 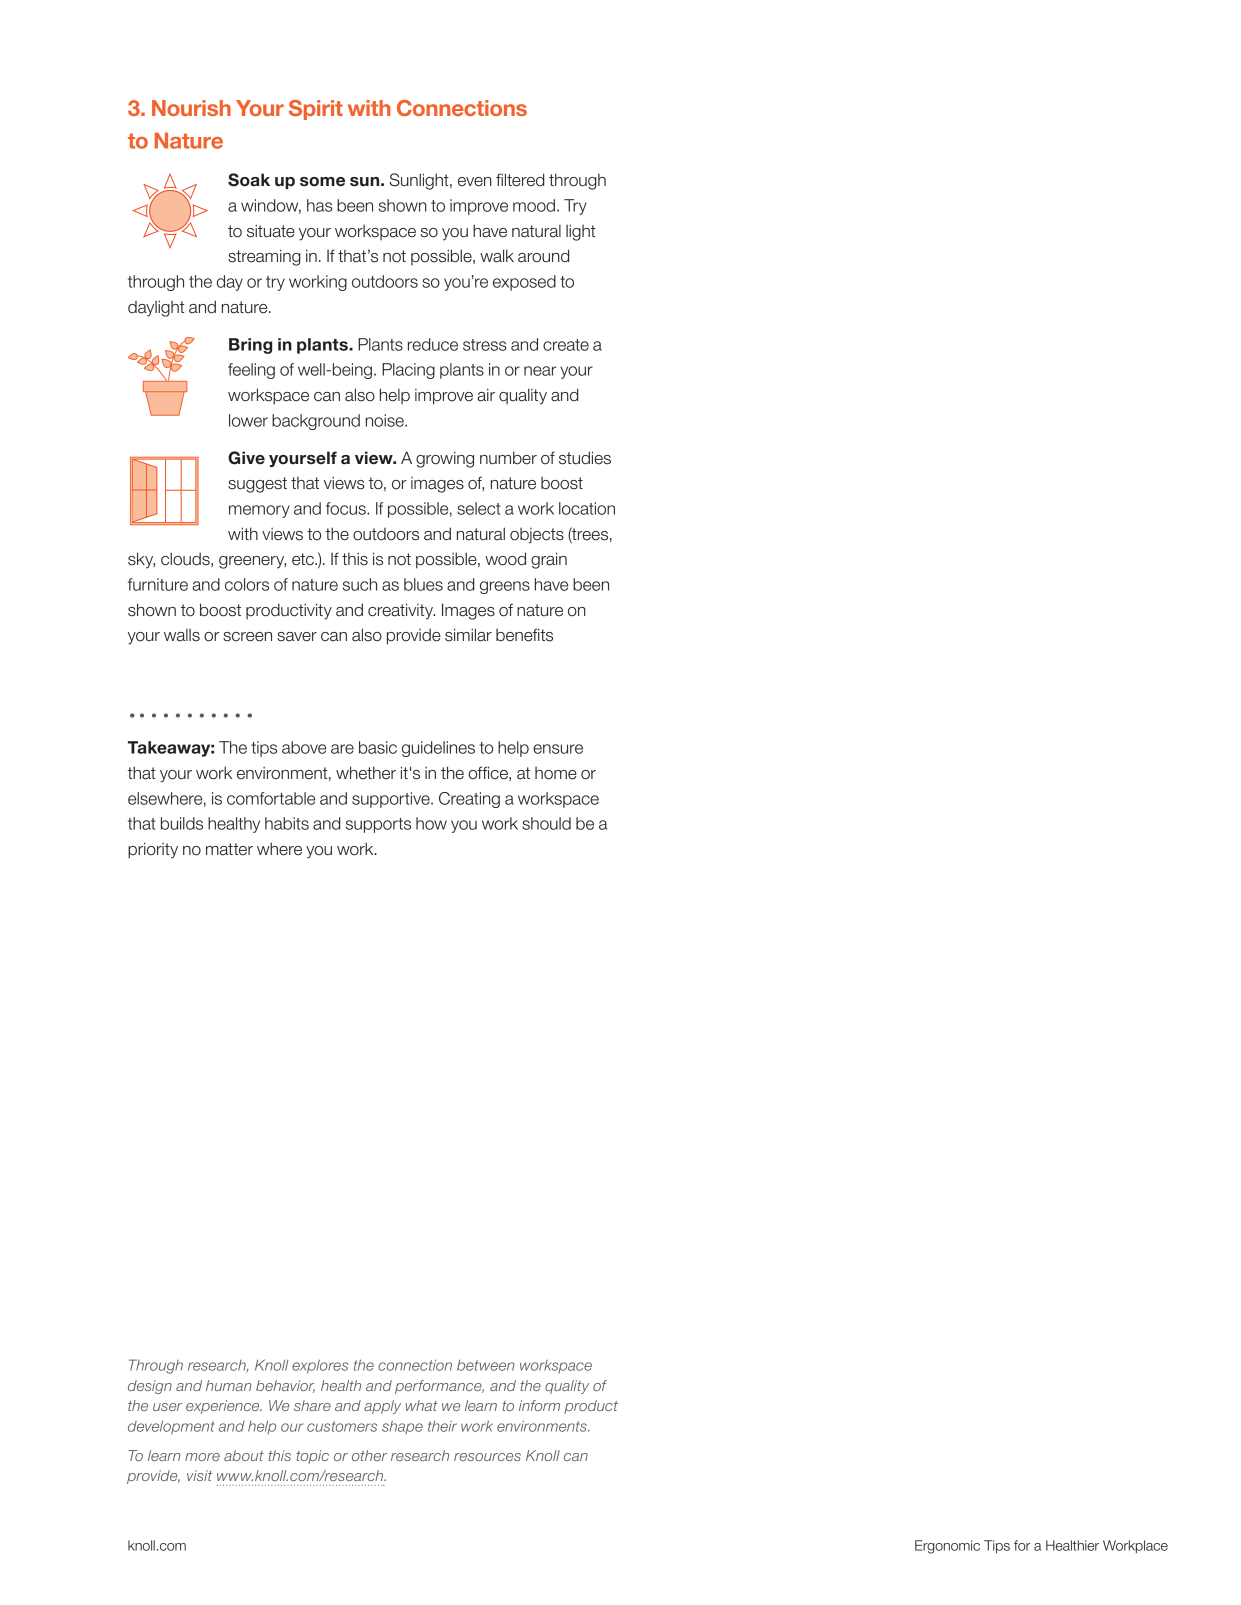 What do you see at coordinates (546, 823) in the page?
I see `should` at bounding box center [546, 823].
